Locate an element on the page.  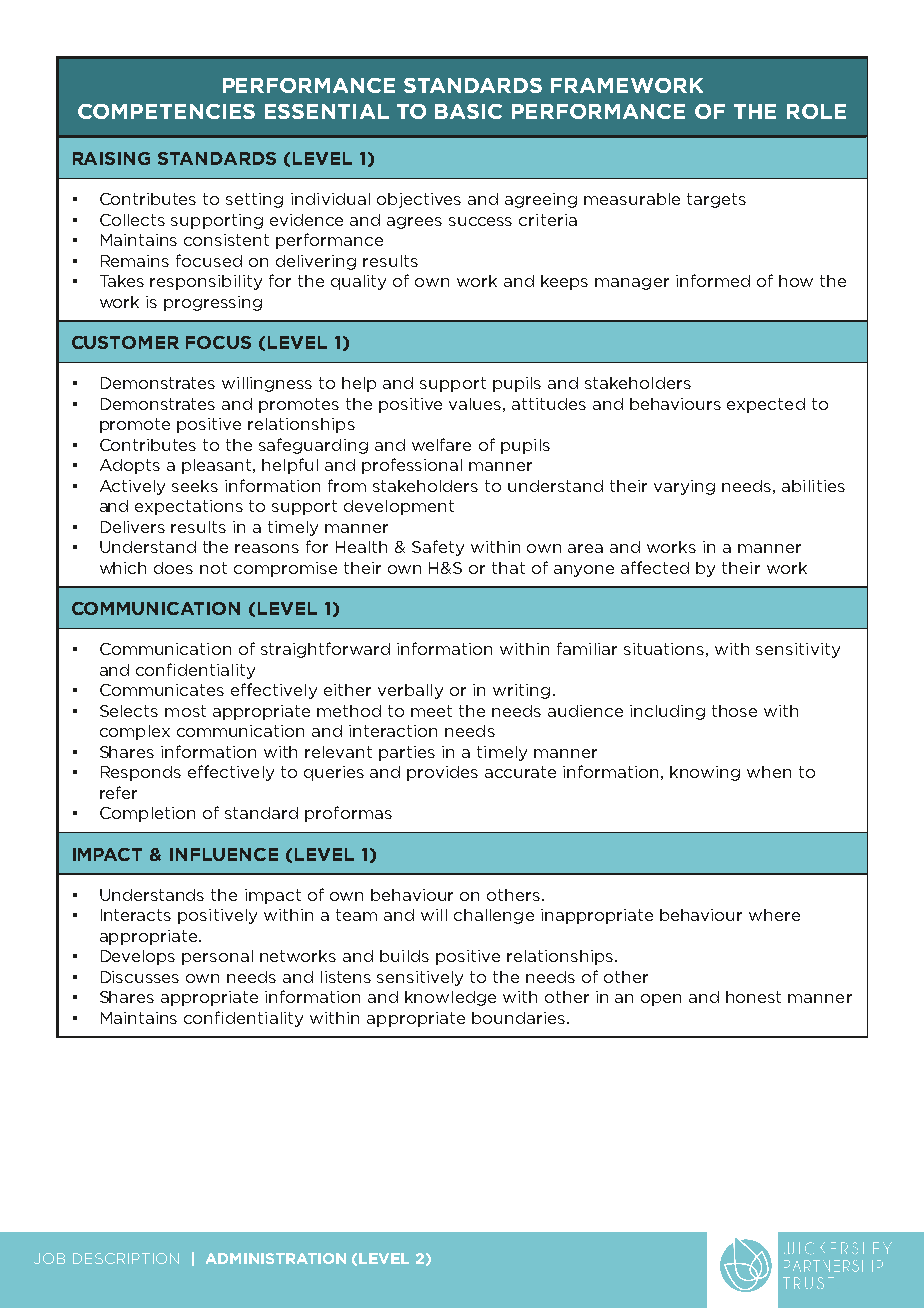
honest is located at coordinates (753, 997).
